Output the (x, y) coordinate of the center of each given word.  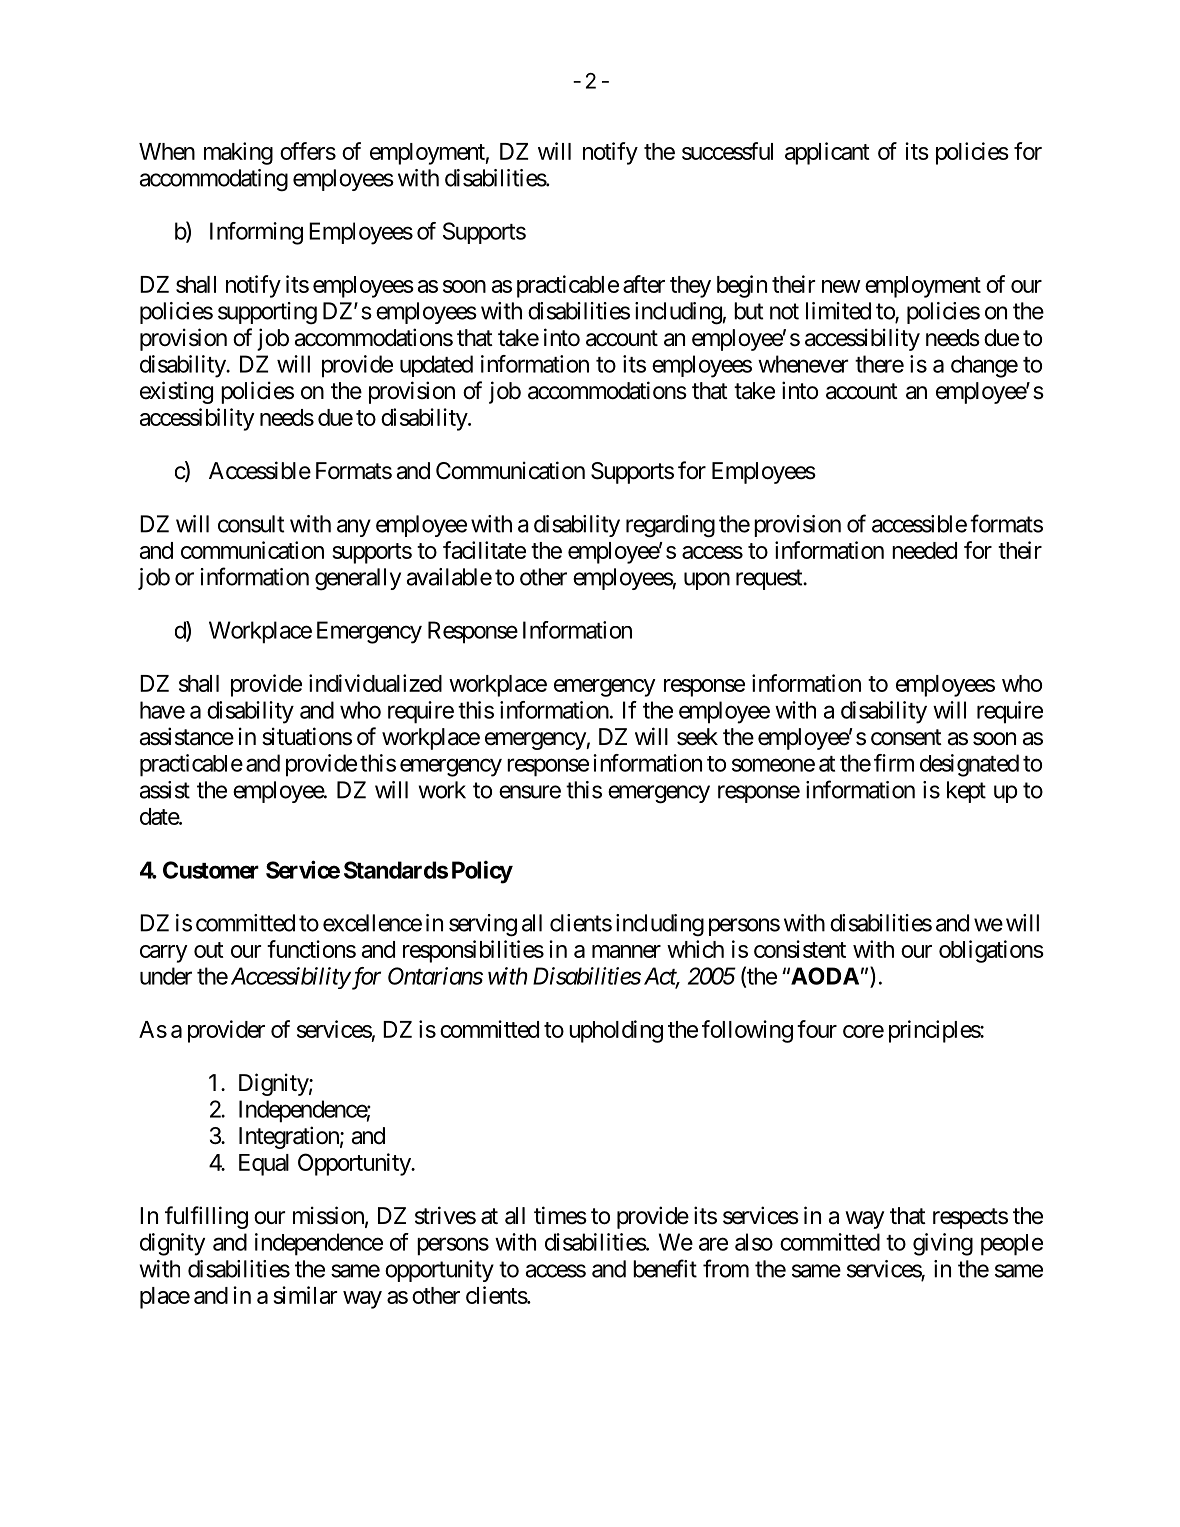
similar (305, 1295)
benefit (665, 1268)
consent (906, 737)
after (644, 284)
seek (697, 737)
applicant (827, 153)
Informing (256, 233)
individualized (375, 683)
